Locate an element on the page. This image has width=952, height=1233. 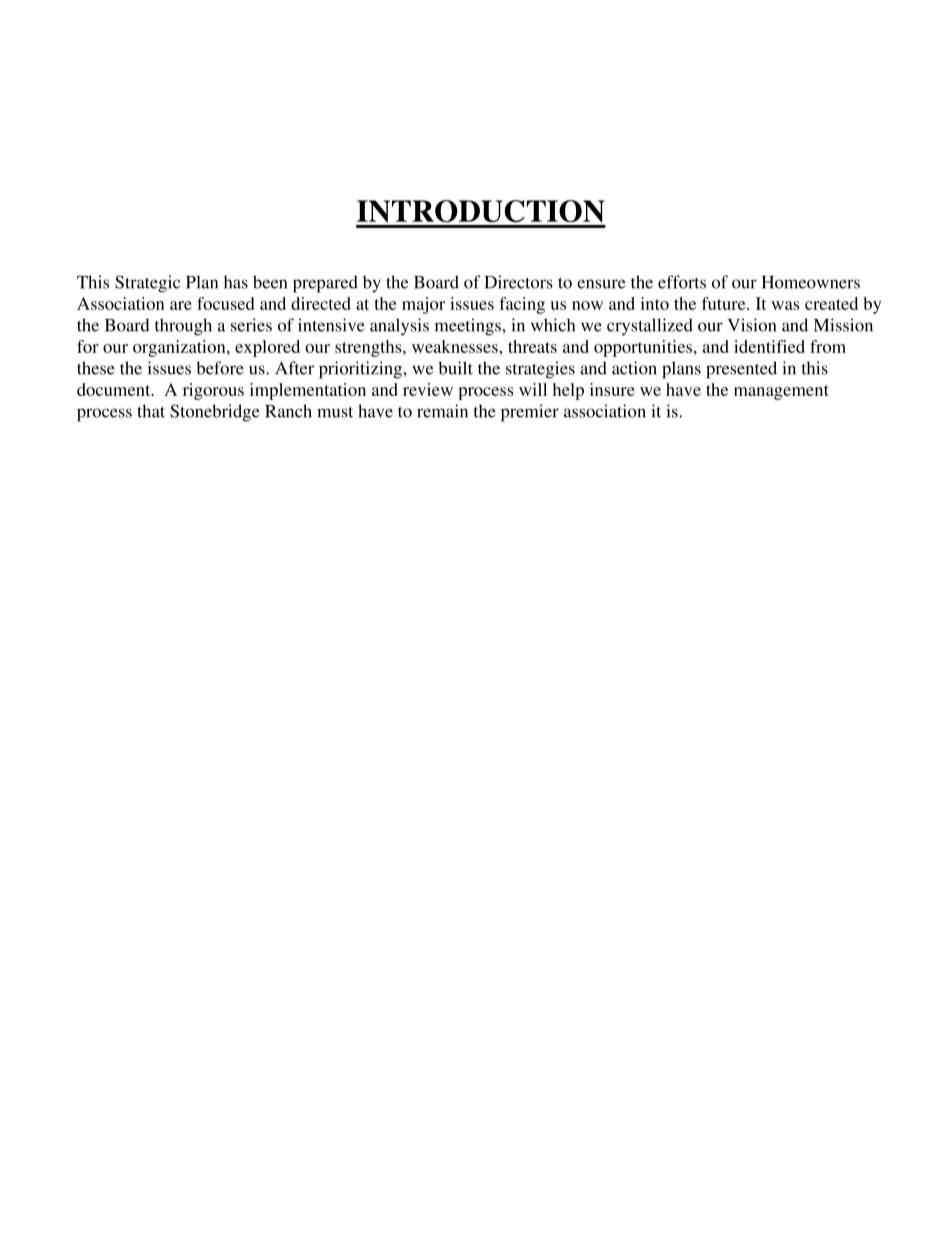
management is located at coordinates (781, 392).
